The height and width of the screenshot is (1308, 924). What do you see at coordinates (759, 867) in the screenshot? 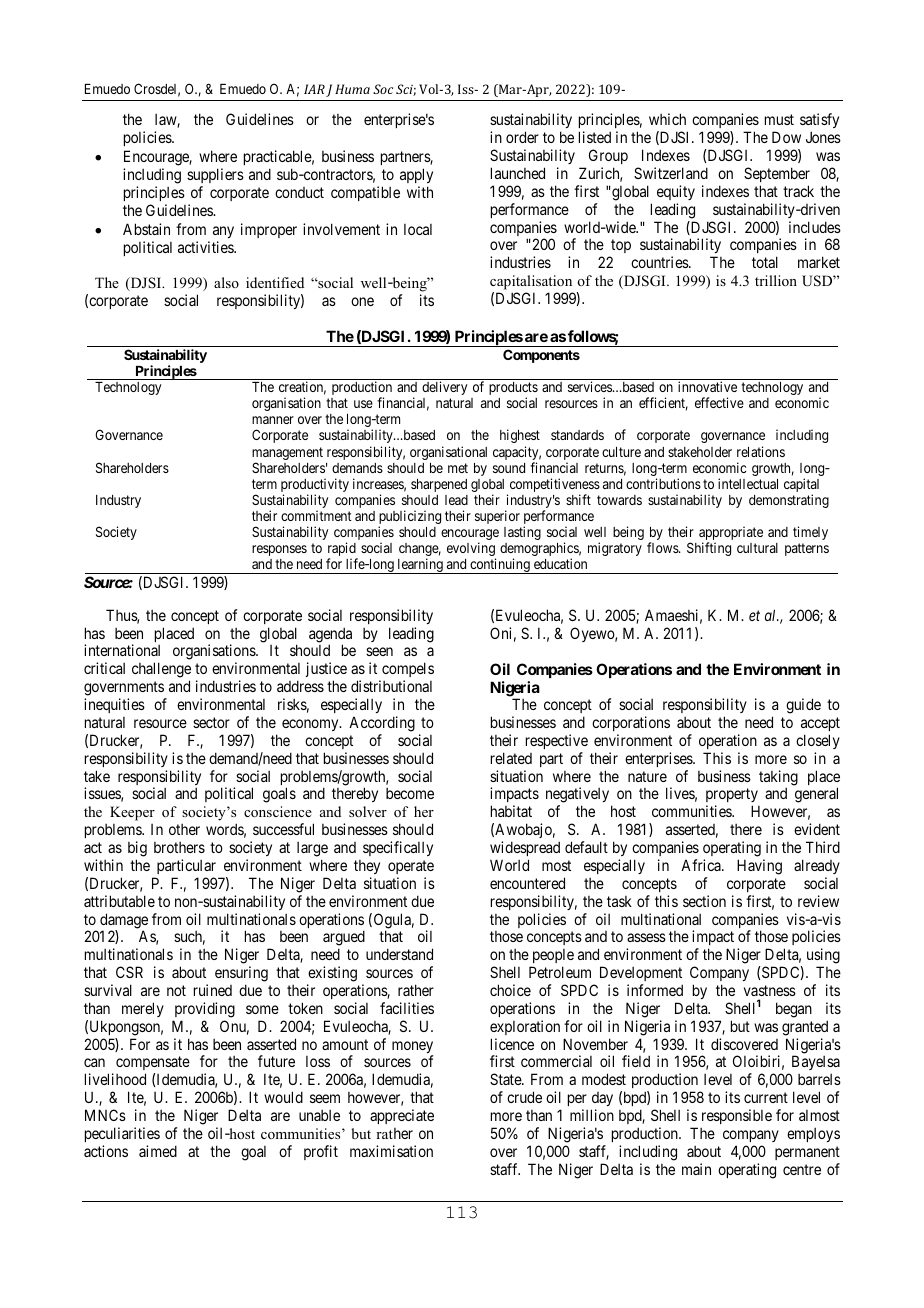
I see `Having` at bounding box center [759, 867].
